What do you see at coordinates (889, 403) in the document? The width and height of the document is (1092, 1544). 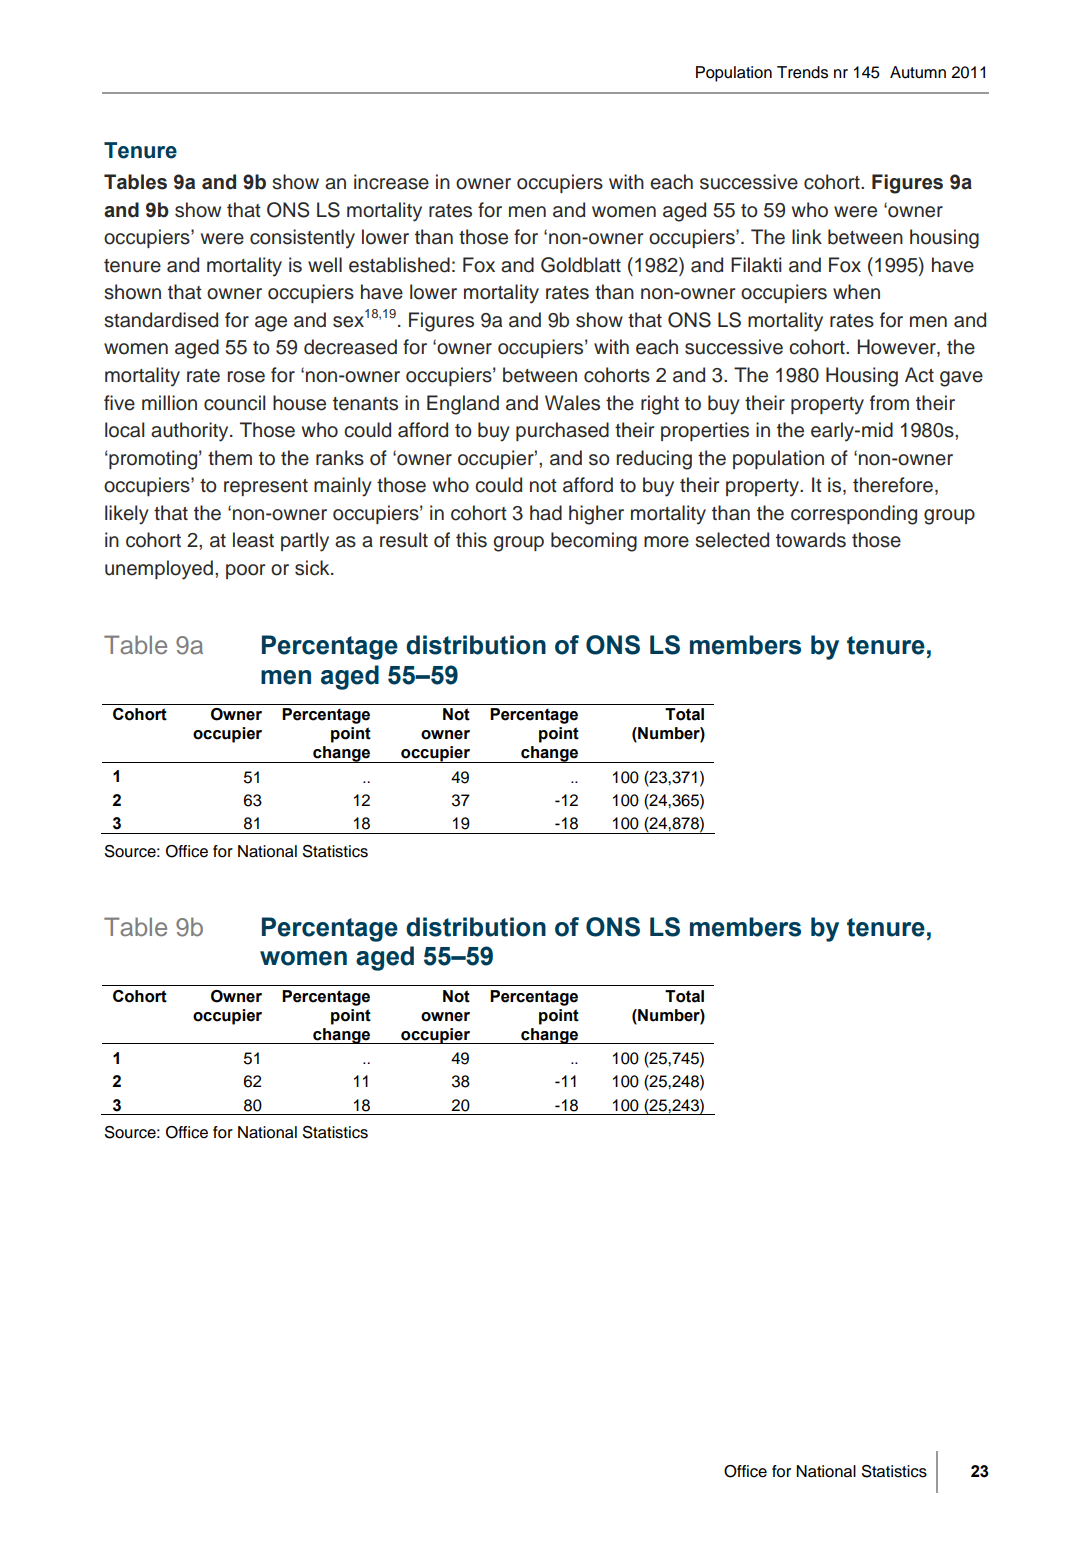 I see `from` at bounding box center [889, 403].
